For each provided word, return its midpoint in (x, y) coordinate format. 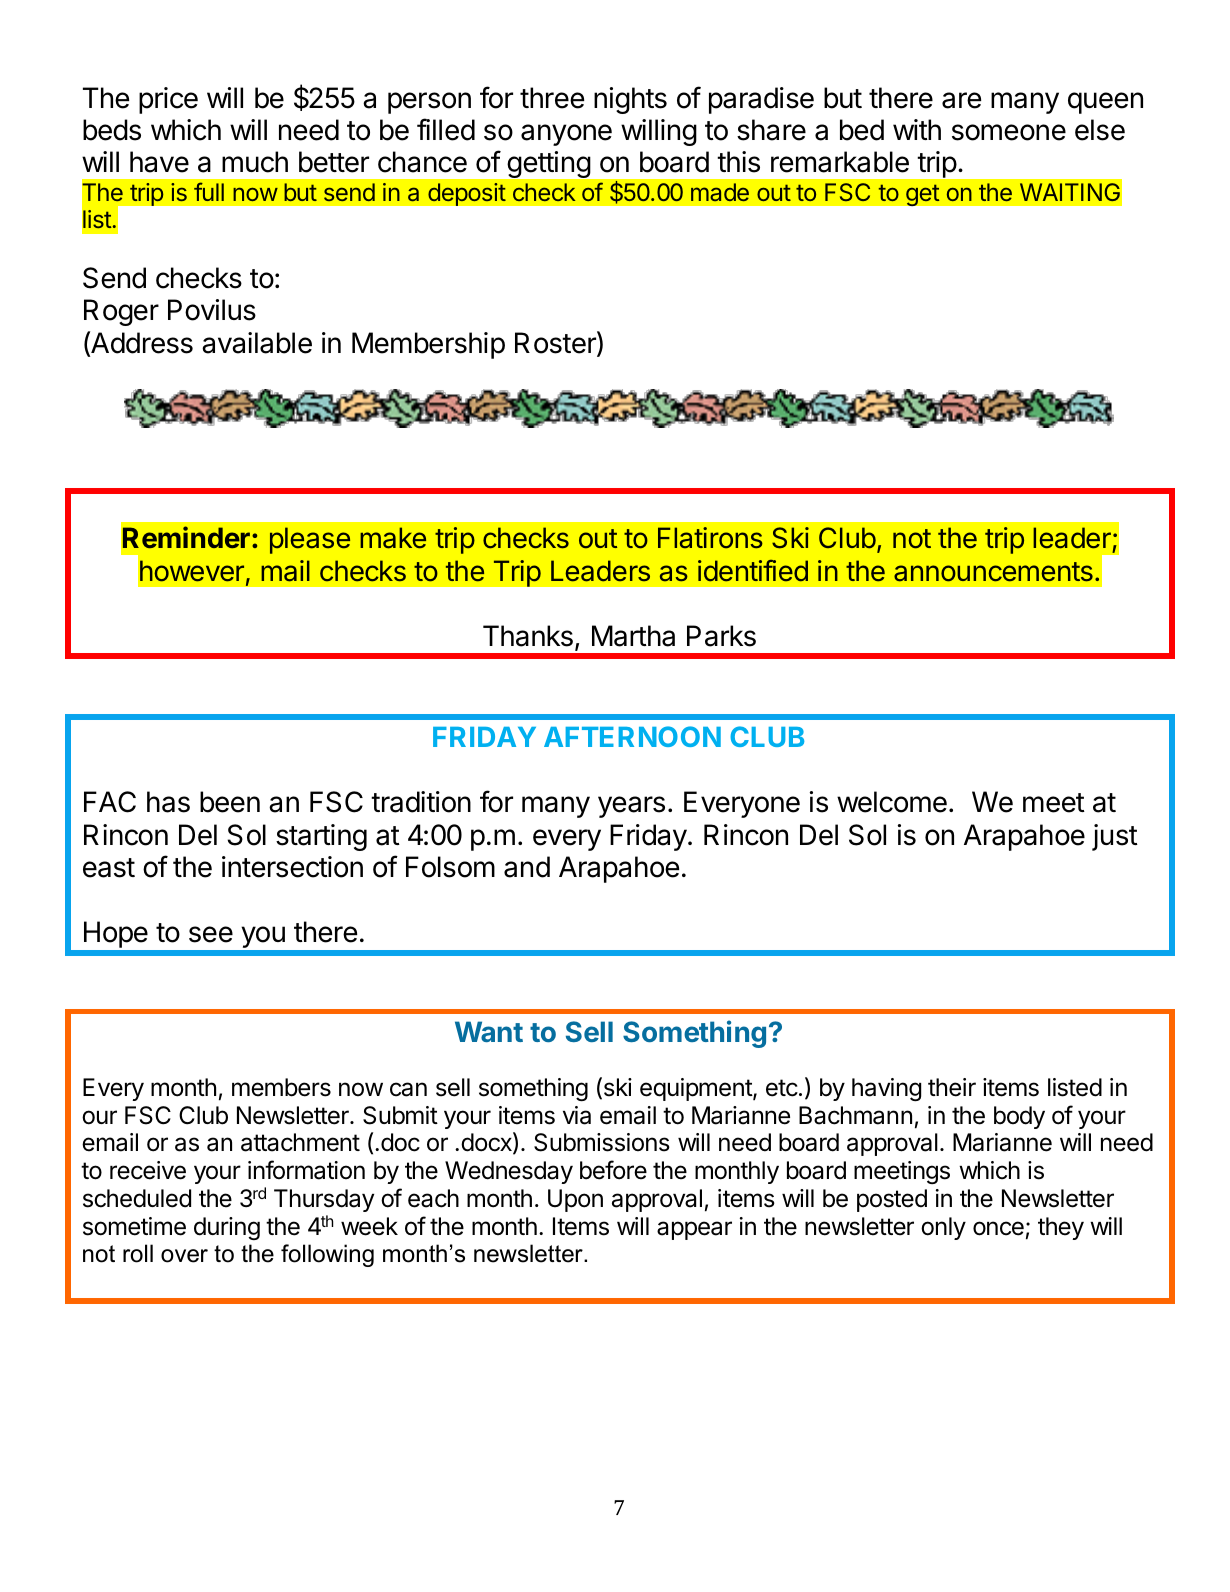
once (998, 1228)
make (393, 538)
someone (1009, 132)
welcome (892, 802)
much (255, 162)
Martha (633, 636)
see (211, 934)
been (230, 802)
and (527, 867)
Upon (575, 1200)
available (257, 343)
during (227, 1228)
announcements (993, 572)
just (1115, 837)
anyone (566, 135)
